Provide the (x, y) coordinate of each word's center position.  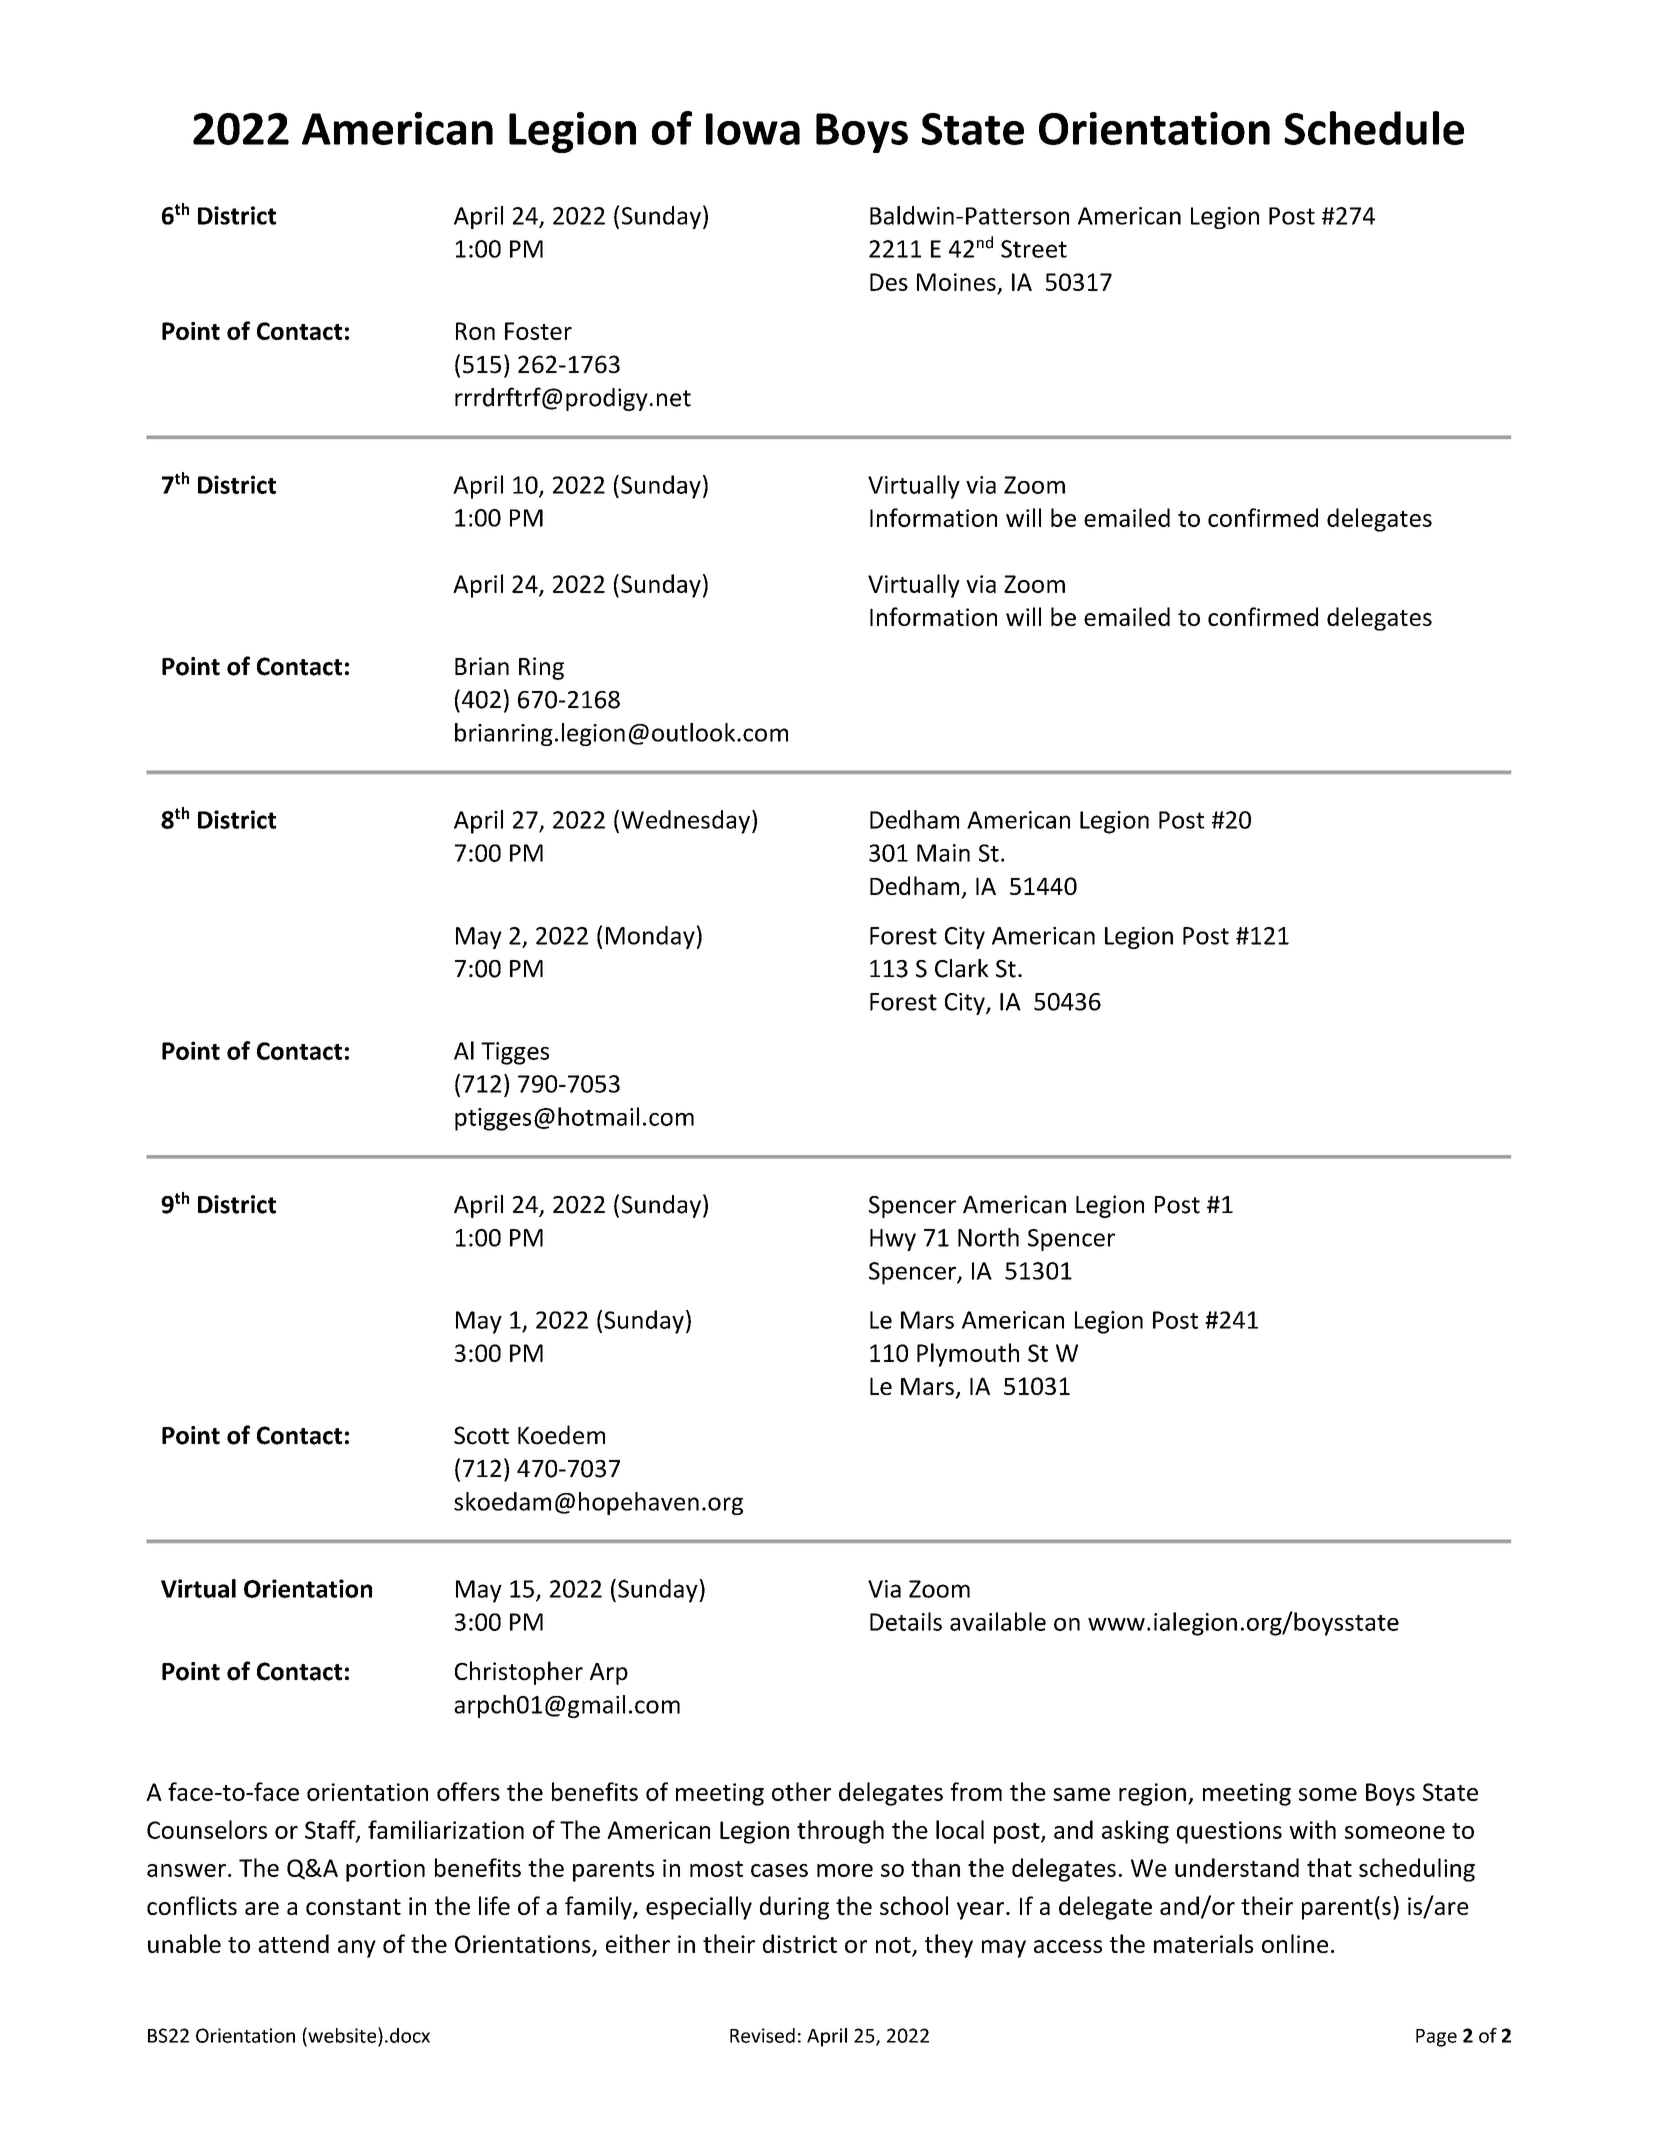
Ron (475, 331)
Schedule (1374, 128)
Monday (650, 937)
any (357, 1949)
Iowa (753, 129)
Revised (762, 2035)
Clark (962, 968)
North (988, 1237)
